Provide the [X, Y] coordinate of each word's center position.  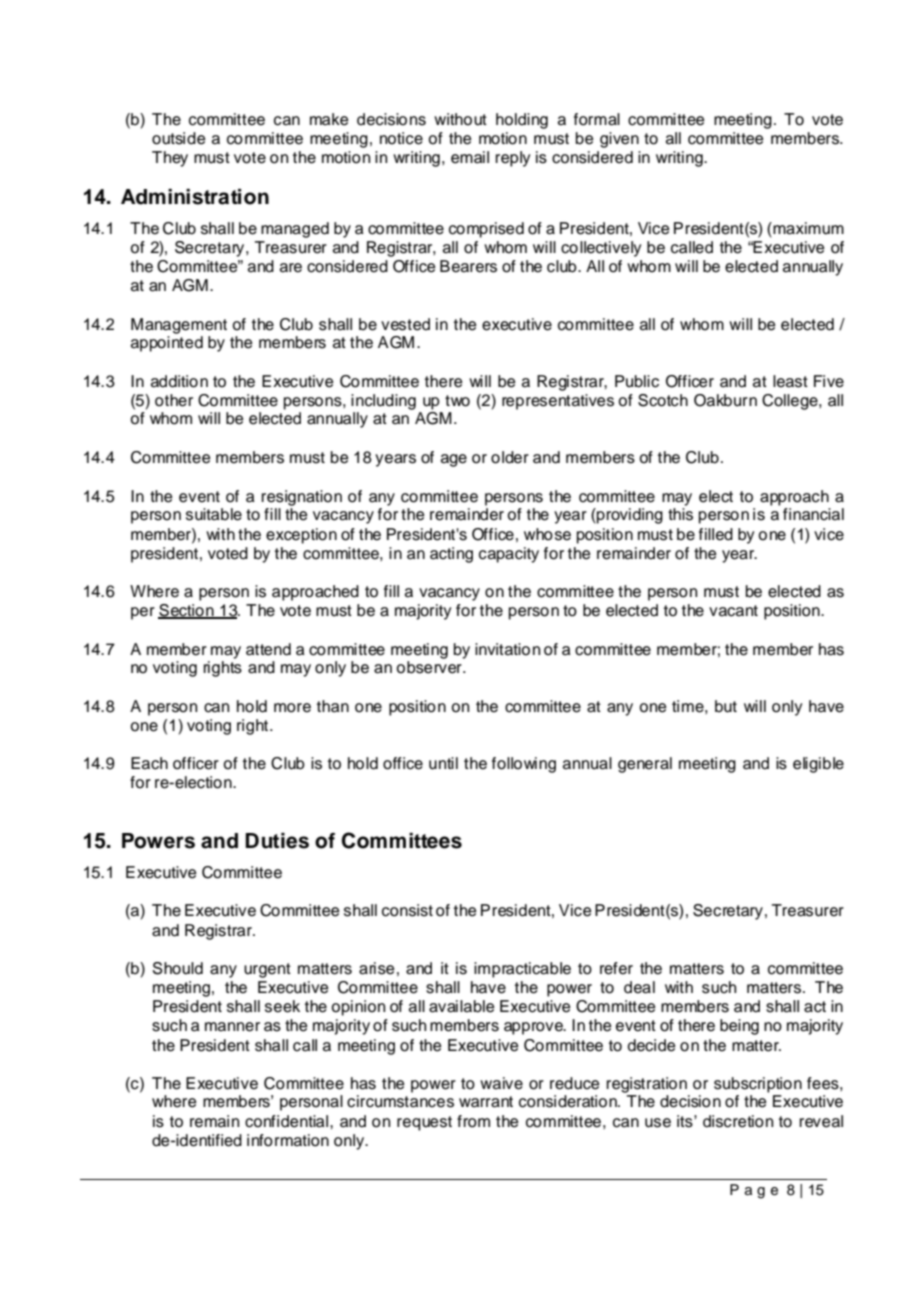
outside [179, 138]
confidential [288, 1121]
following [524, 765]
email [470, 157]
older [510, 457]
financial [813, 514]
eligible [818, 765]
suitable [214, 514]
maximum [807, 229]
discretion [738, 1121]
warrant [486, 1102]
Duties [277, 841]
